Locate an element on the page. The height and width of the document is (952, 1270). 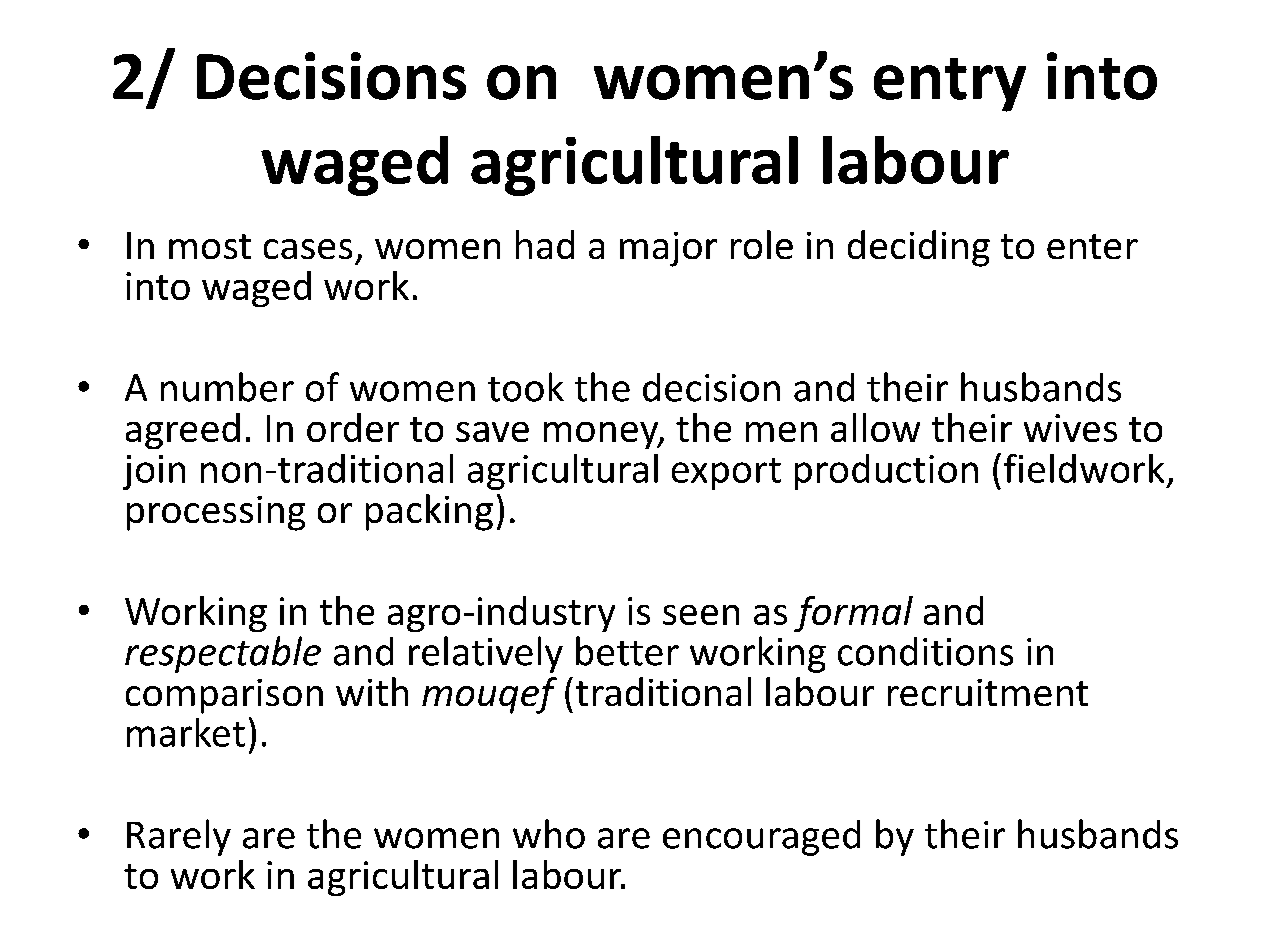
number is located at coordinates (227, 387).
